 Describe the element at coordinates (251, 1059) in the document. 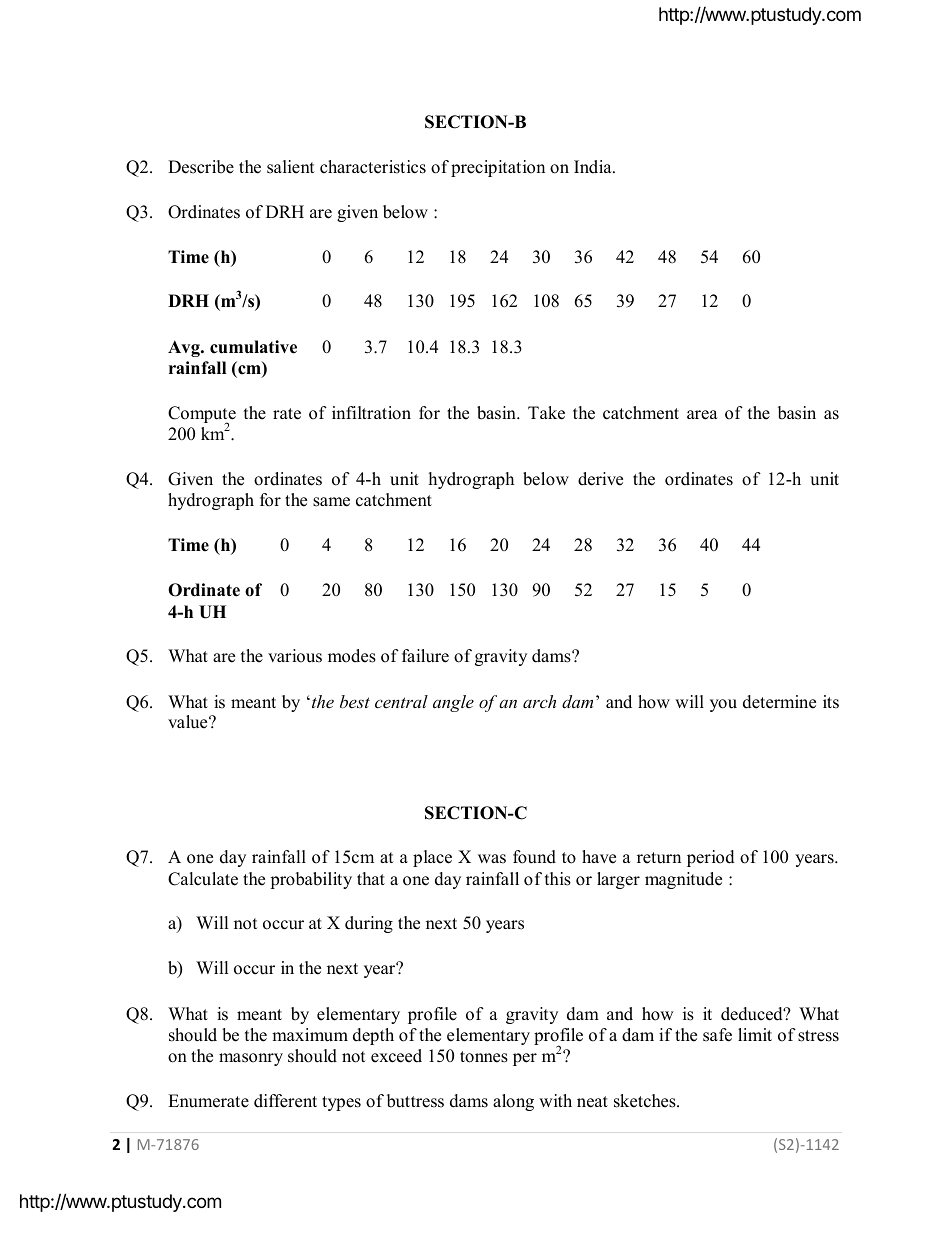

I see `masonry` at that location.
